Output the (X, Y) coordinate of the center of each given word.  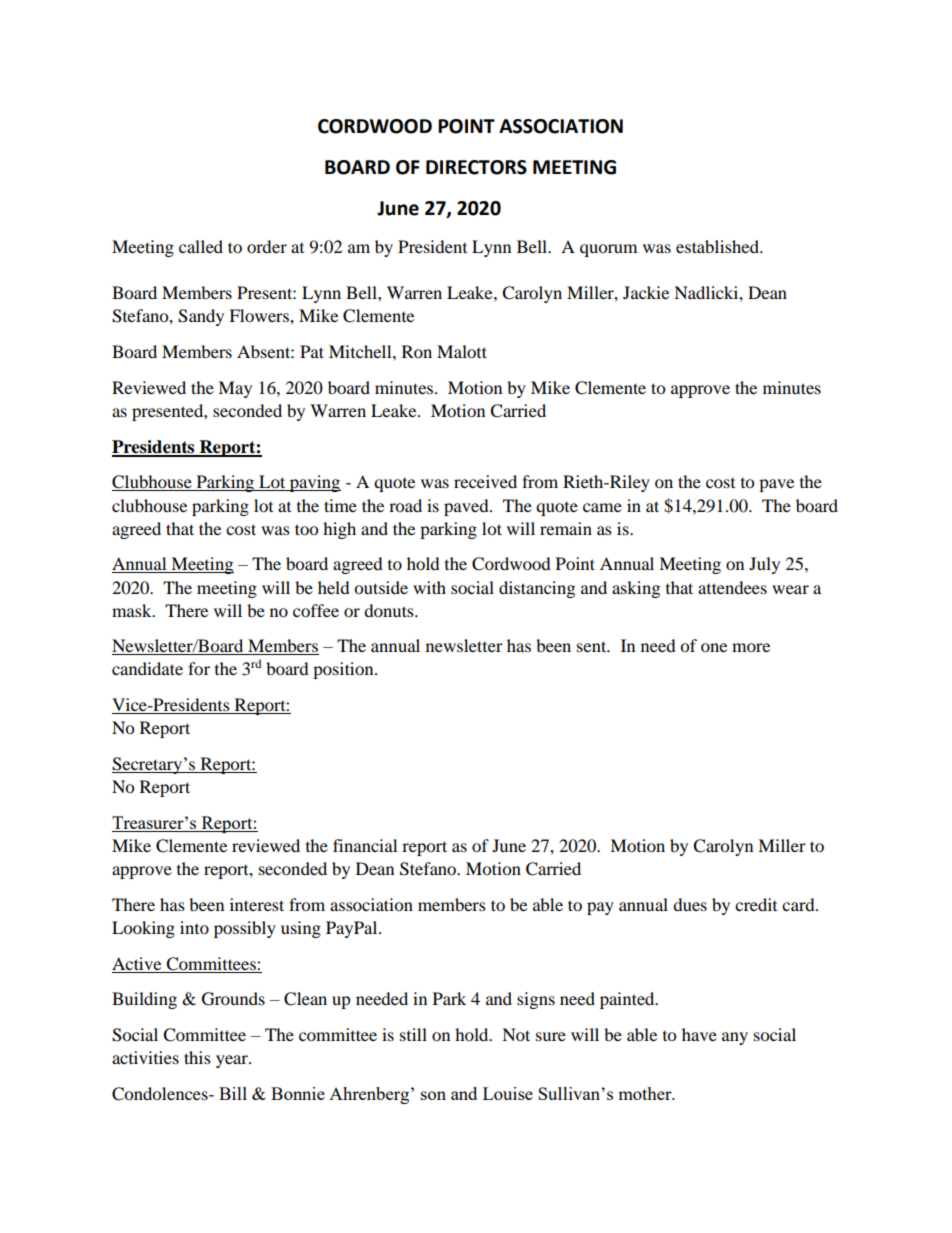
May (235, 389)
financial (365, 845)
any (735, 1038)
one (714, 647)
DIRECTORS (476, 167)
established (718, 246)
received (485, 481)
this (197, 1057)
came (602, 507)
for (199, 668)
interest (257, 904)
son (433, 1095)
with (429, 587)
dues (690, 904)
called (201, 246)
